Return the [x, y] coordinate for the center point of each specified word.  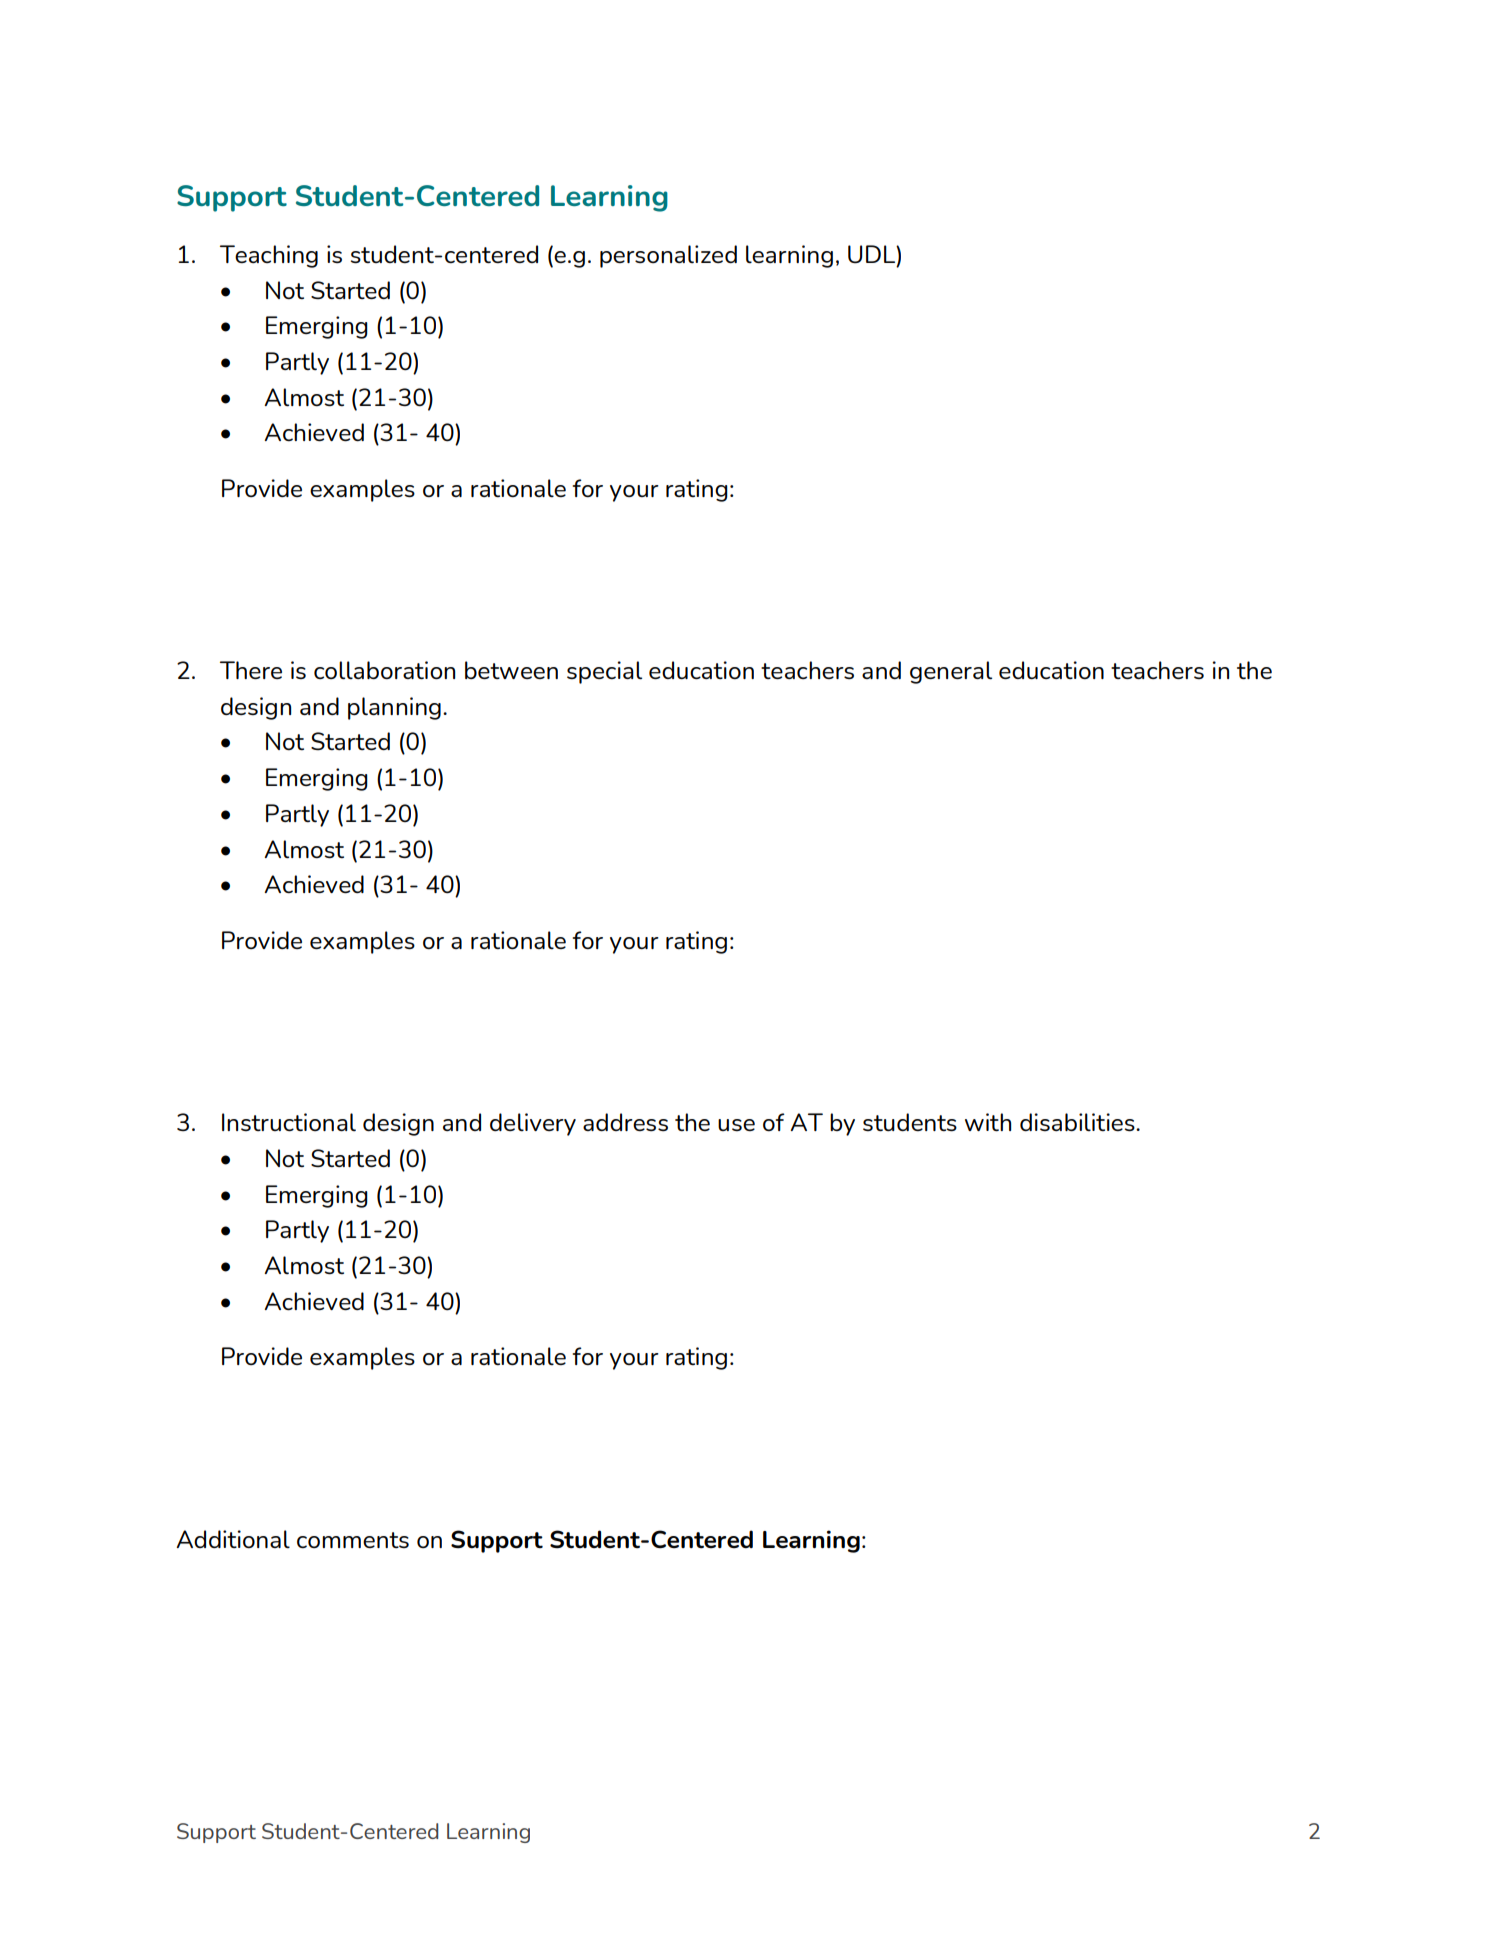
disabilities [1078, 1122]
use [736, 1125]
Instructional [289, 1122]
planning [394, 708]
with [988, 1122]
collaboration [384, 670]
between [511, 670]
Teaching [269, 256]
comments [353, 1540]
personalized [668, 256]
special [604, 672]
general [951, 672]
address [625, 1122]
